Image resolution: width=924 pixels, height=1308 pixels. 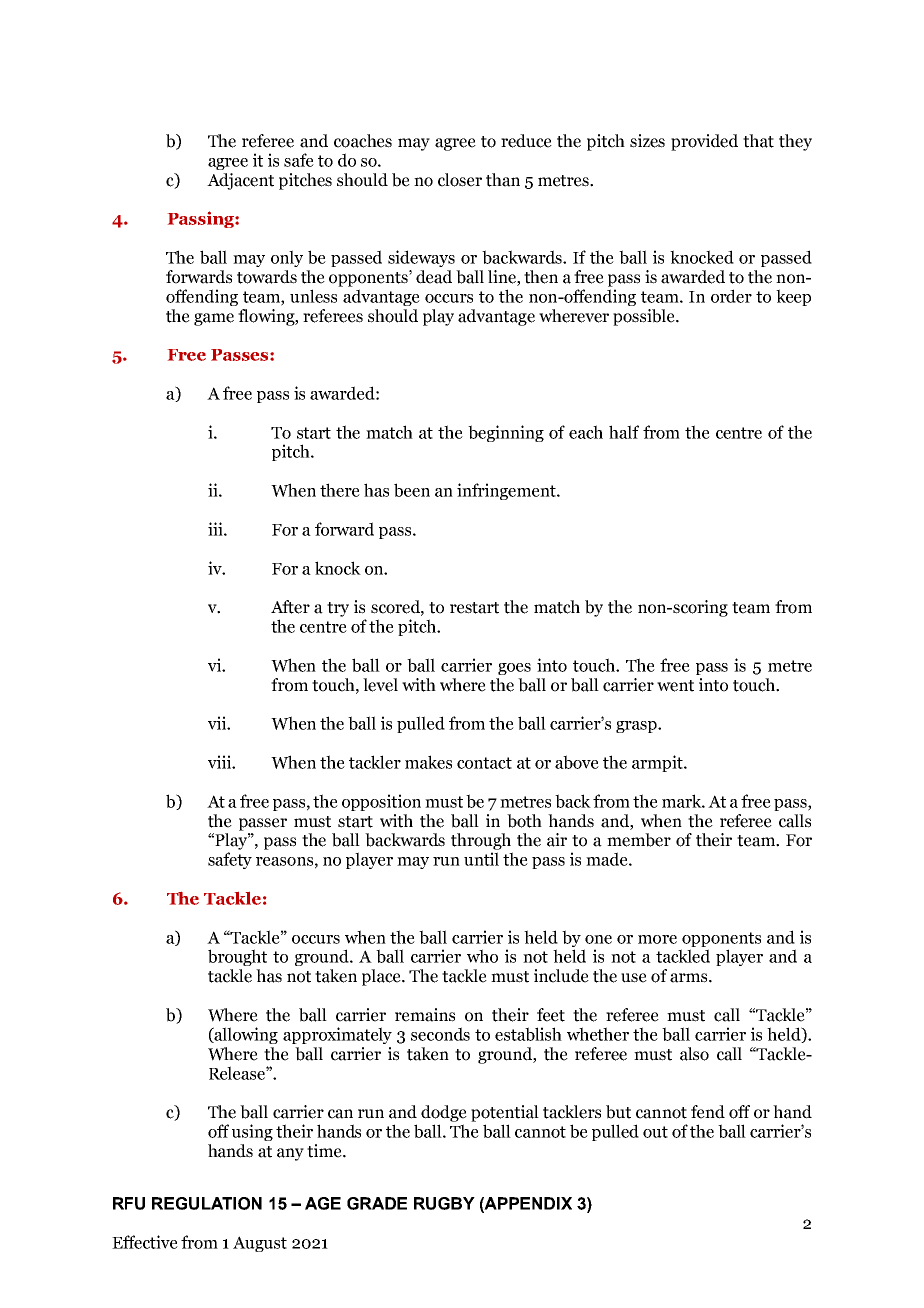 What do you see at coordinates (444, 1203) in the document?
I see `RUGBY` at bounding box center [444, 1203].
